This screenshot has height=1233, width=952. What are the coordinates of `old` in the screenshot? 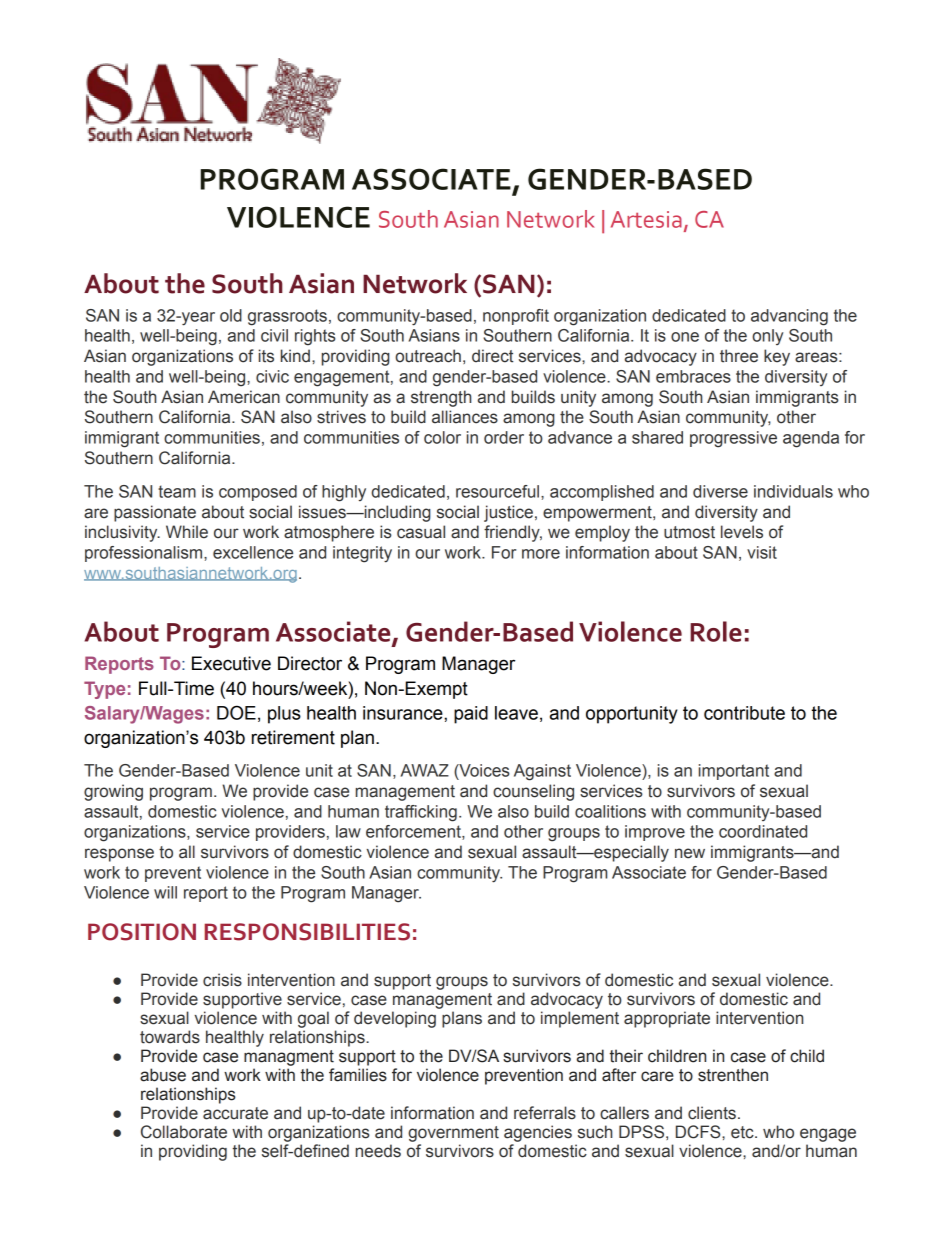 It's located at (231, 315).
